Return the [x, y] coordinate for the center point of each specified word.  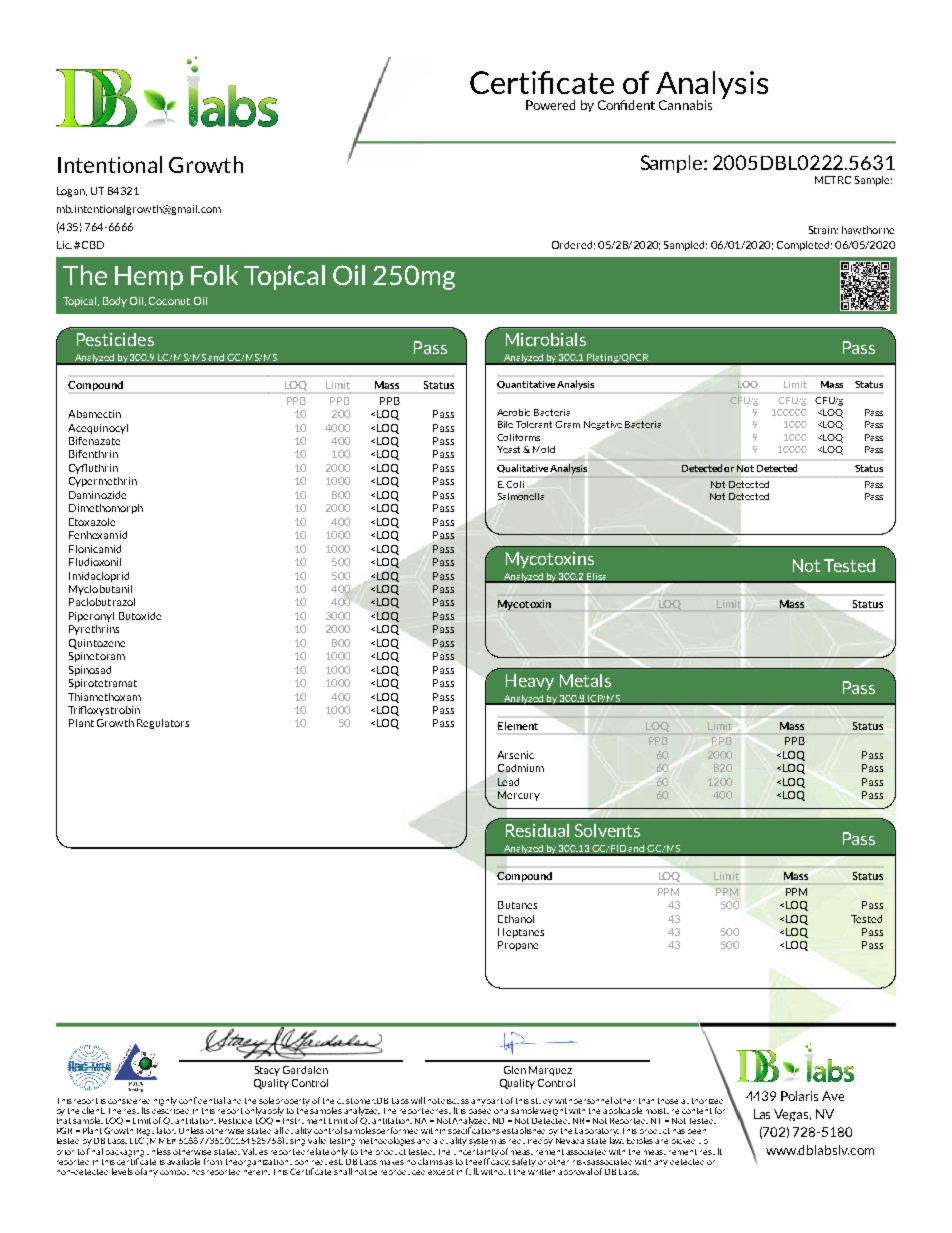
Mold [544, 449]
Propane [518, 946]
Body [115, 302]
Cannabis [685, 105]
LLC [137, 1140]
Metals [585, 680]
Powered [550, 105]
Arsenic [515, 755]
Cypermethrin [103, 482]
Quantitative [526, 385]
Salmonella [521, 496]
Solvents [607, 830]
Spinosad [90, 671]
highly [165, 1101]
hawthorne [868, 230]
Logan [72, 192]
